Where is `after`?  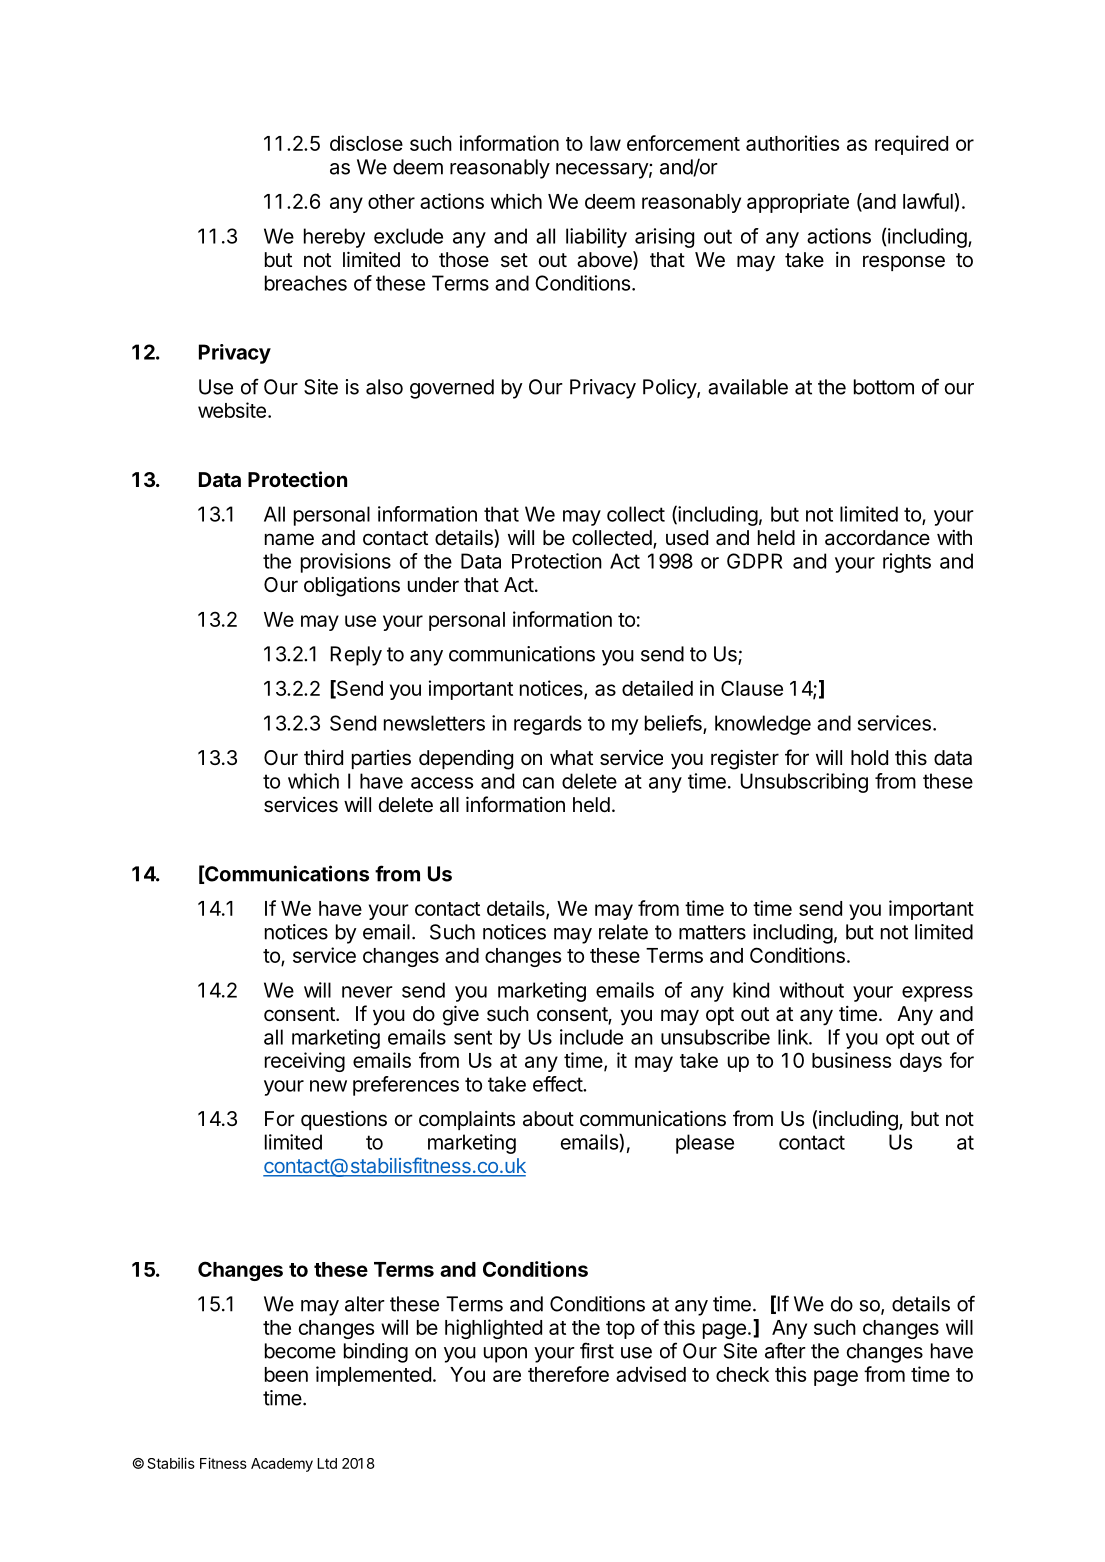 after is located at coordinates (785, 1350).
